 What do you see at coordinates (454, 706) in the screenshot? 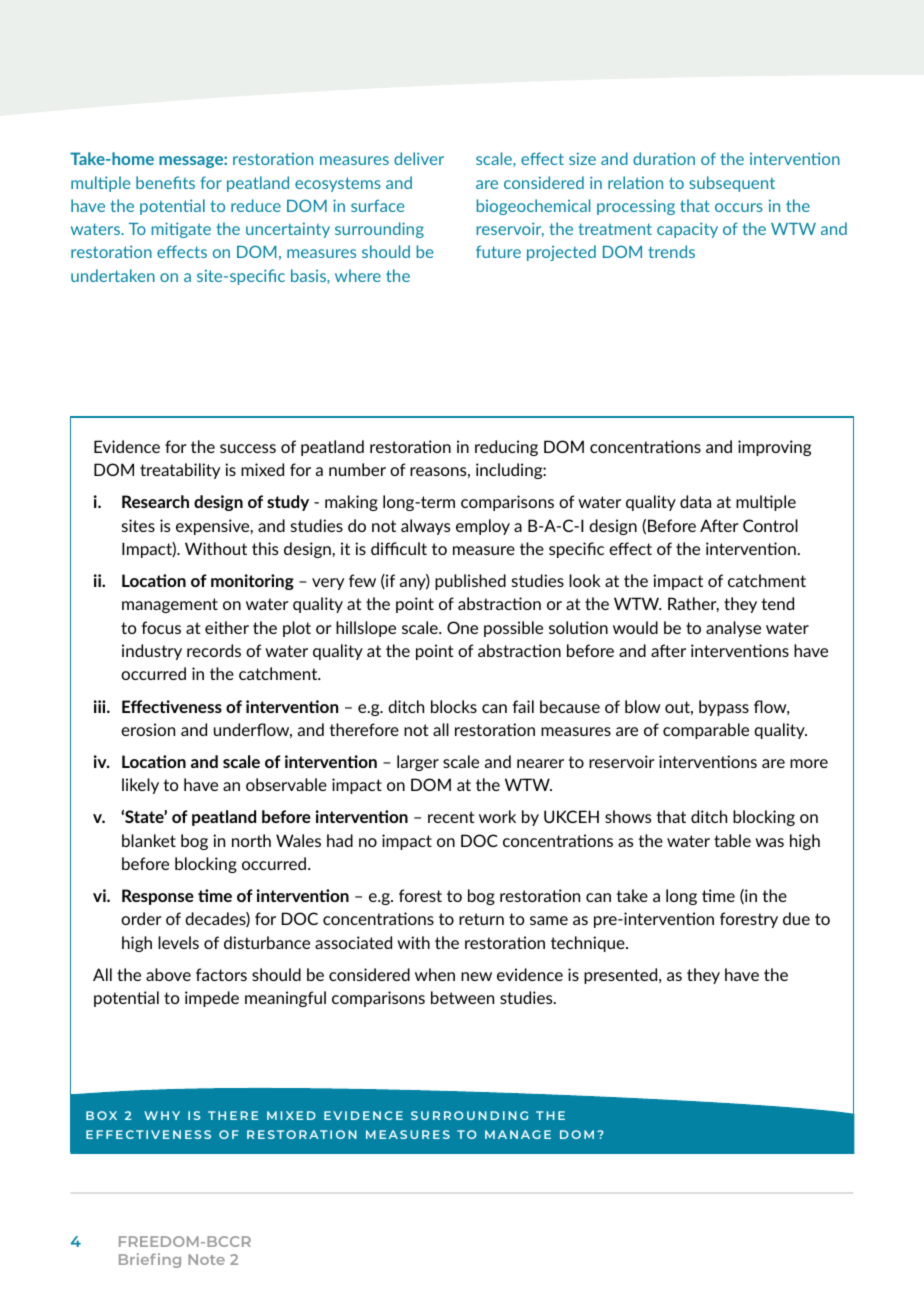
I see `blocks` at bounding box center [454, 706].
